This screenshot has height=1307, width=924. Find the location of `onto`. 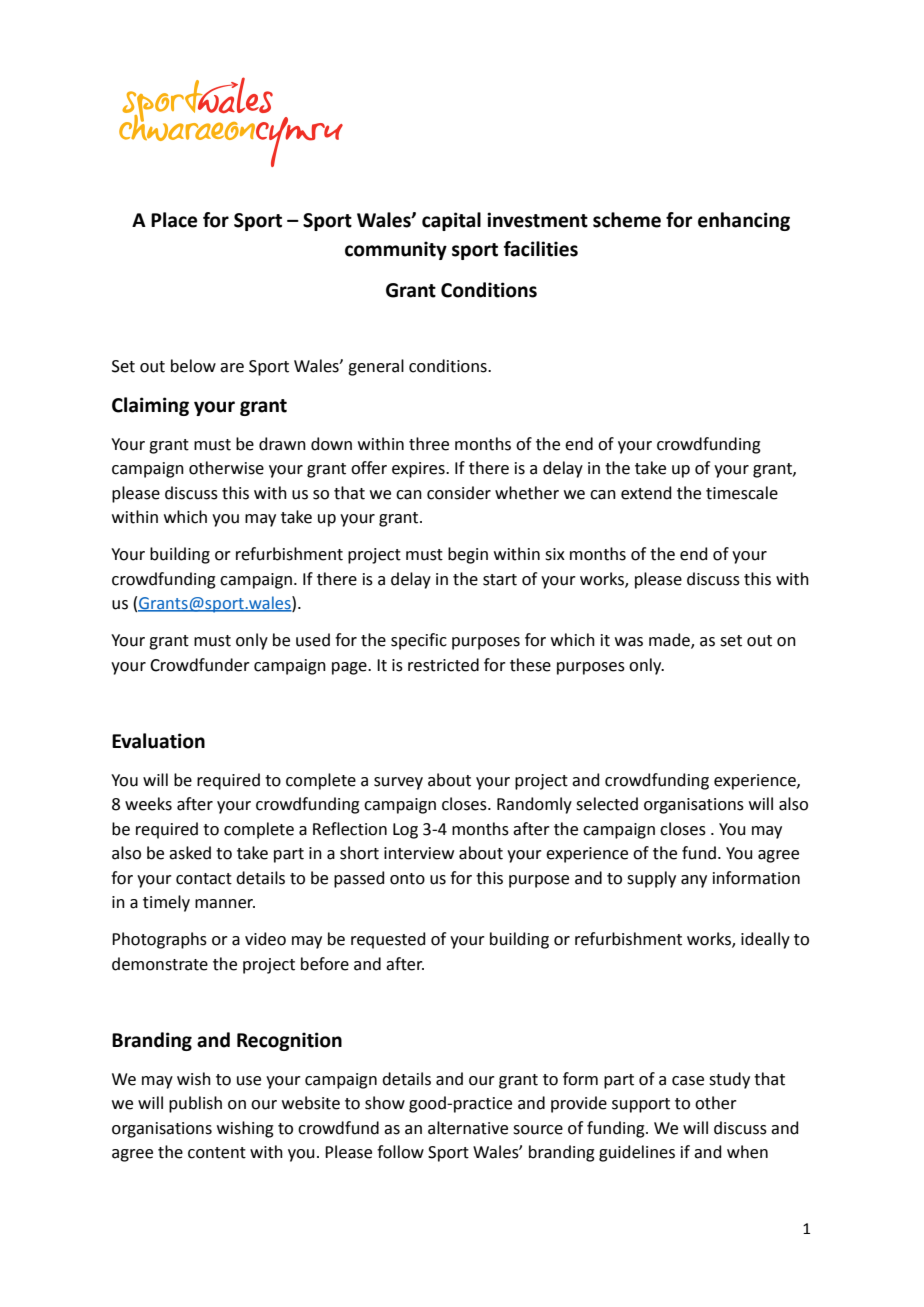

onto is located at coordinates (407, 879).
